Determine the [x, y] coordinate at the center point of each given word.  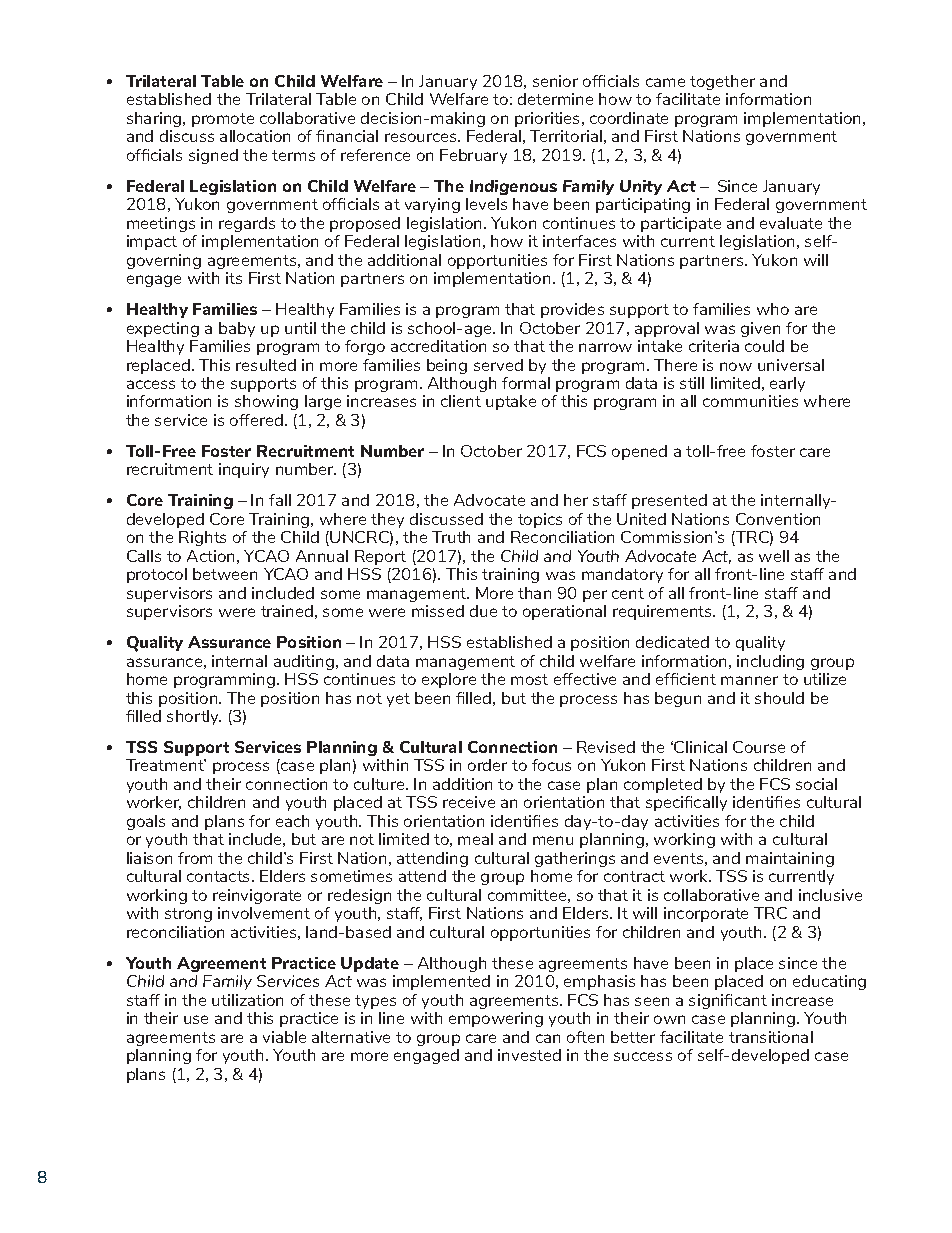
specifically [686, 803]
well [774, 556]
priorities [549, 119]
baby [237, 329]
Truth [451, 537]
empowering [496, 1019]
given [760, 329]
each [292, 821]
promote [223, 120]
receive [469, 802]
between [225, 574]
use [196, 1019]
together [722, 82]
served [498, 365]
